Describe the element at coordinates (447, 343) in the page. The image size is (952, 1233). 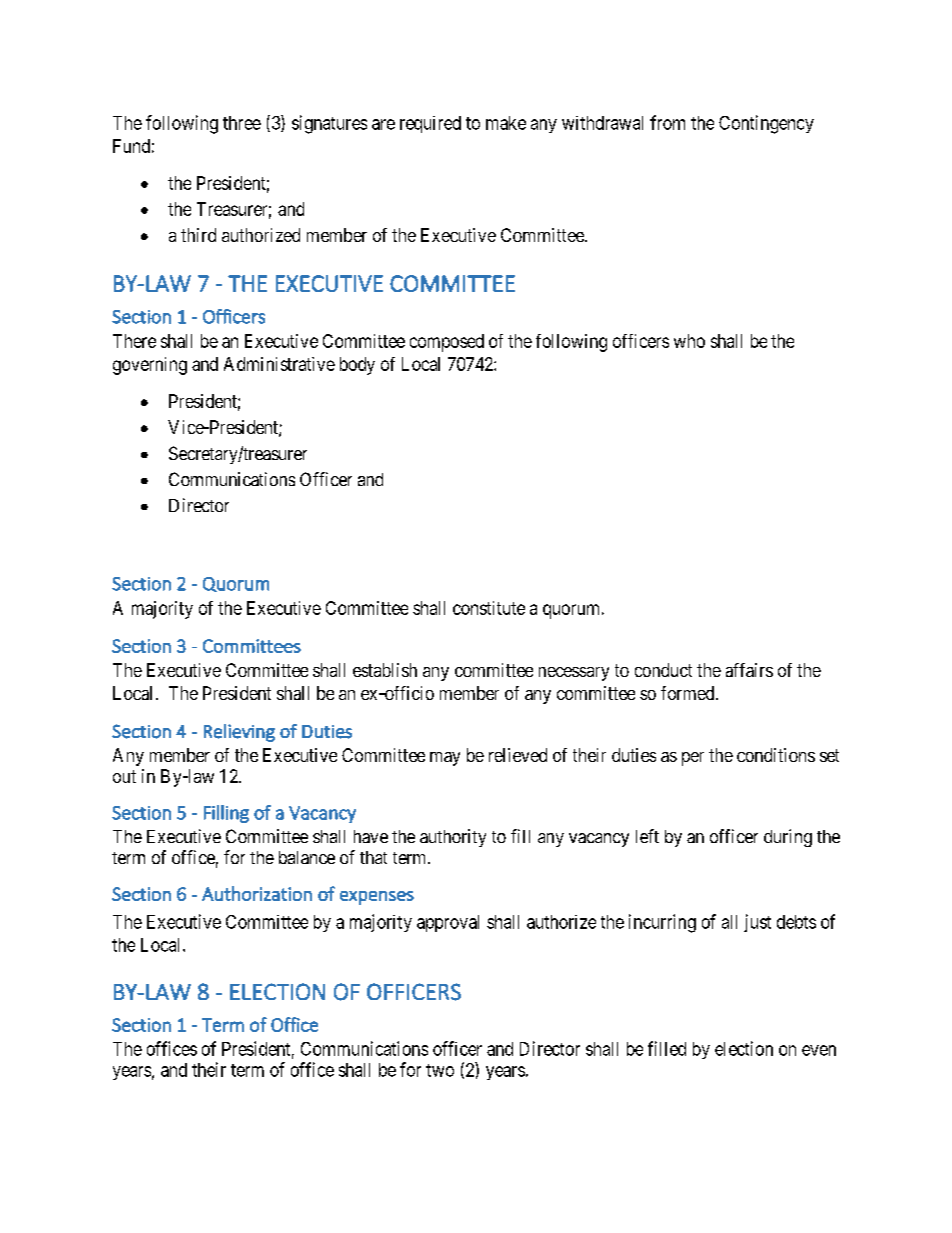
I see `composed` at that location.
